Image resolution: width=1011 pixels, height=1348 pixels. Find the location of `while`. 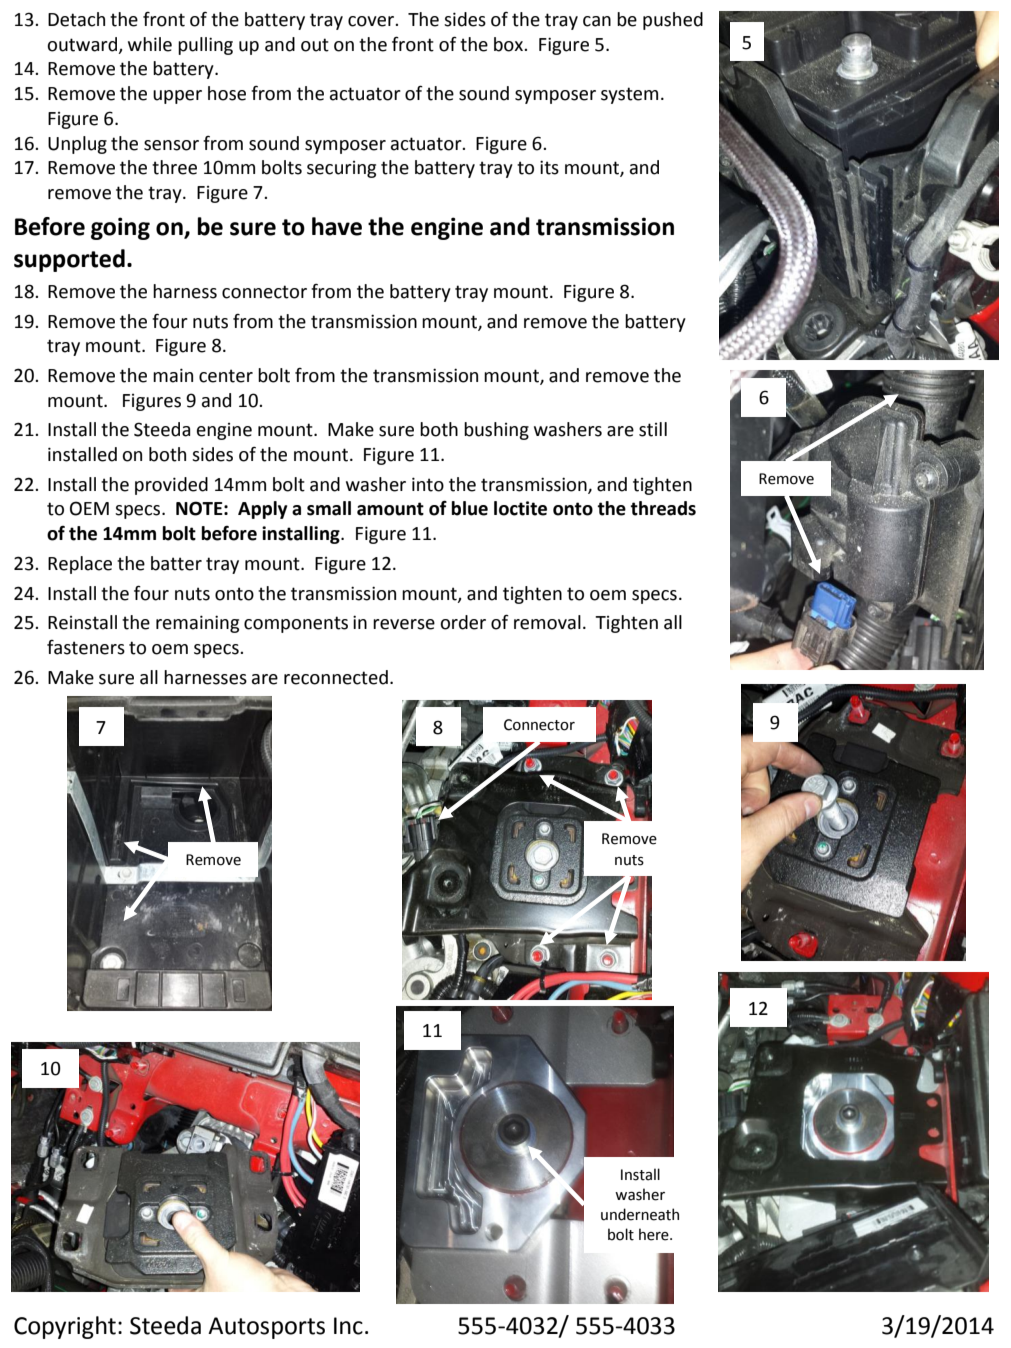

while is located at coordinates (150, 44).
